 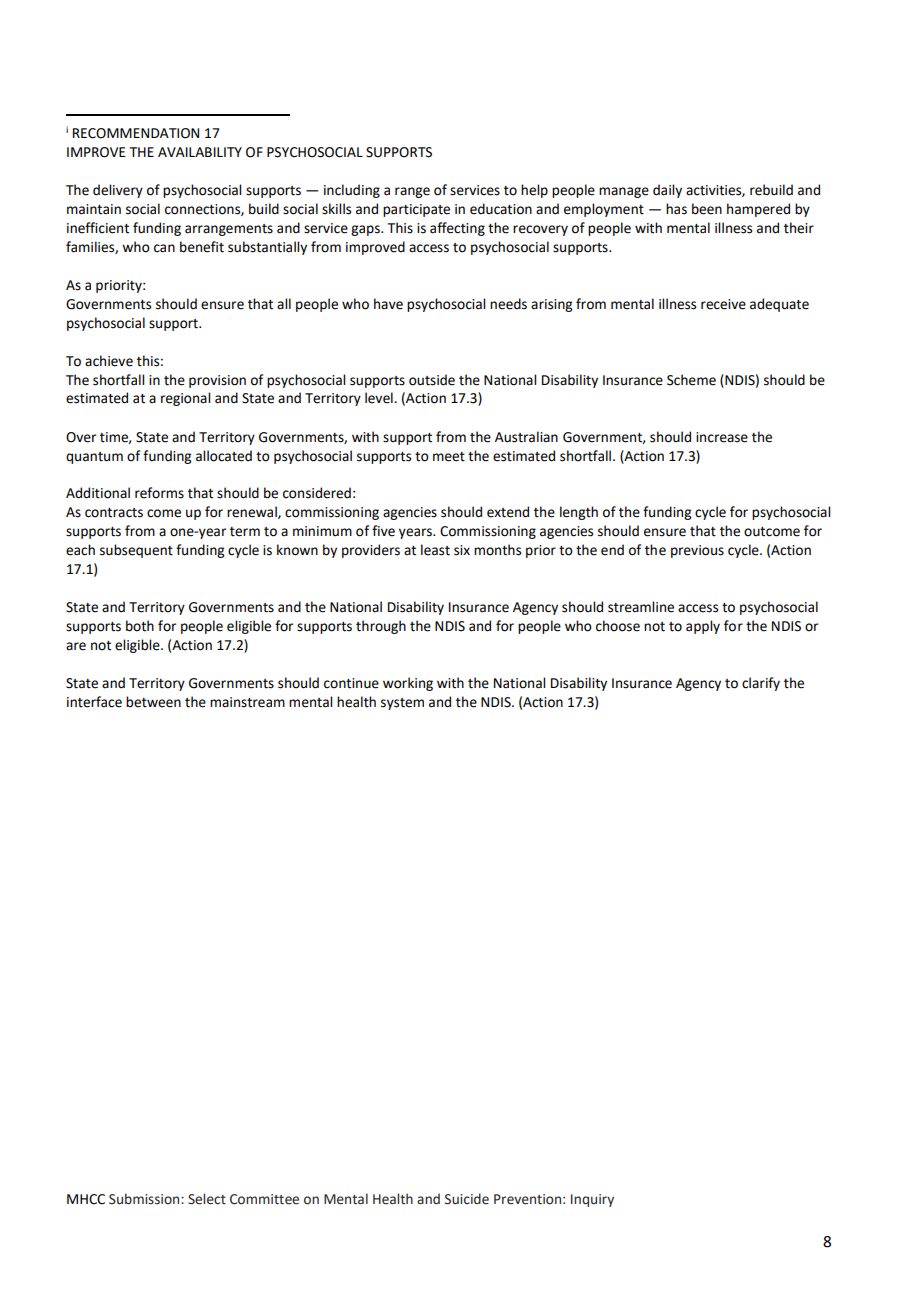 What do you see at coordinates (145, 1199) in the screenshot?
I see `Submission` at bounding box center [145, 1199].
